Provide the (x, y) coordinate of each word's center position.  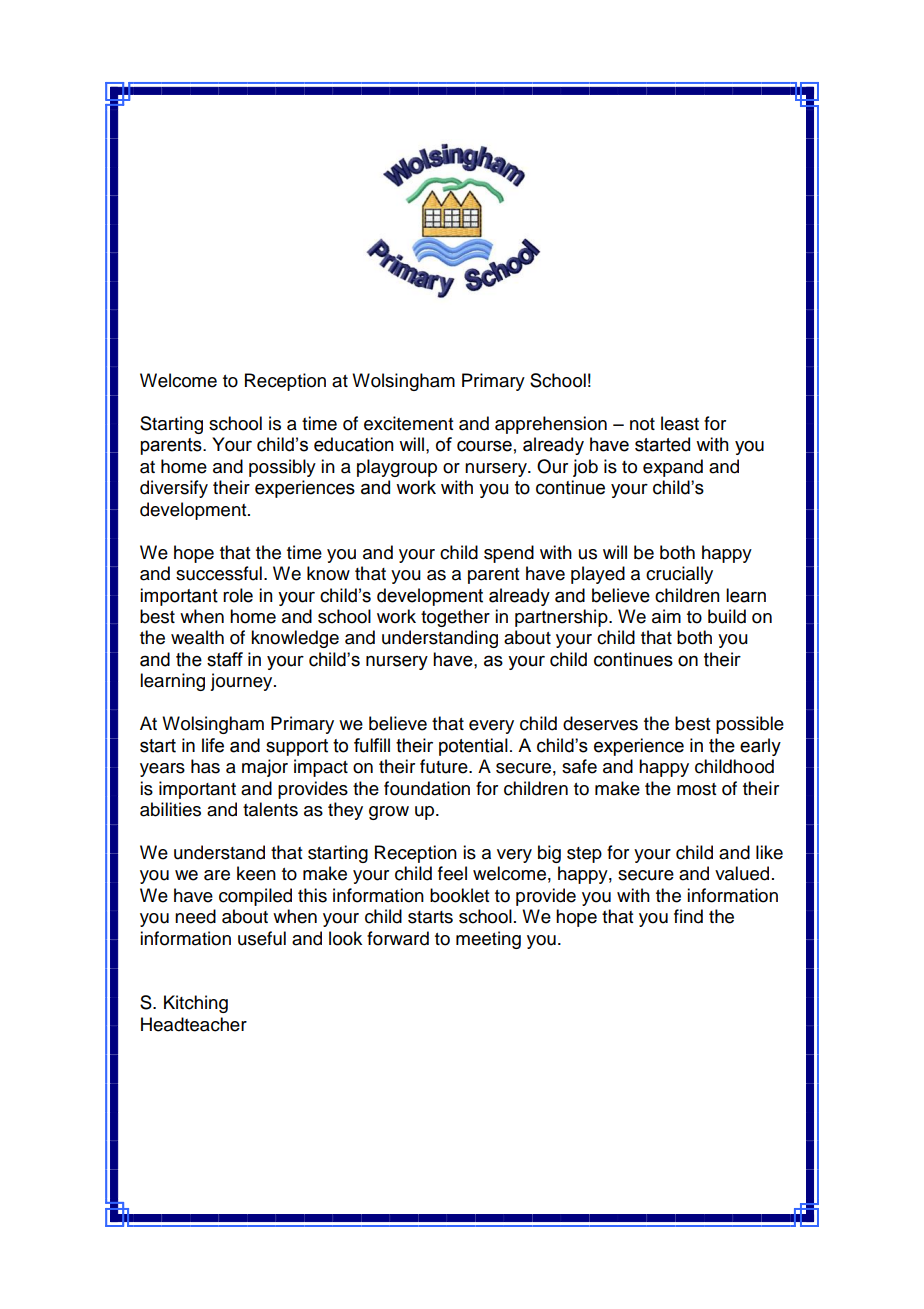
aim (666, 616)
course (484, 446)
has (205, 766)
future (445, 766)
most (696, 789)
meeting (488, 940)
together (455, 618)
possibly (282, 468)
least (680, 423)
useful (262, 938)
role (238, 595)
